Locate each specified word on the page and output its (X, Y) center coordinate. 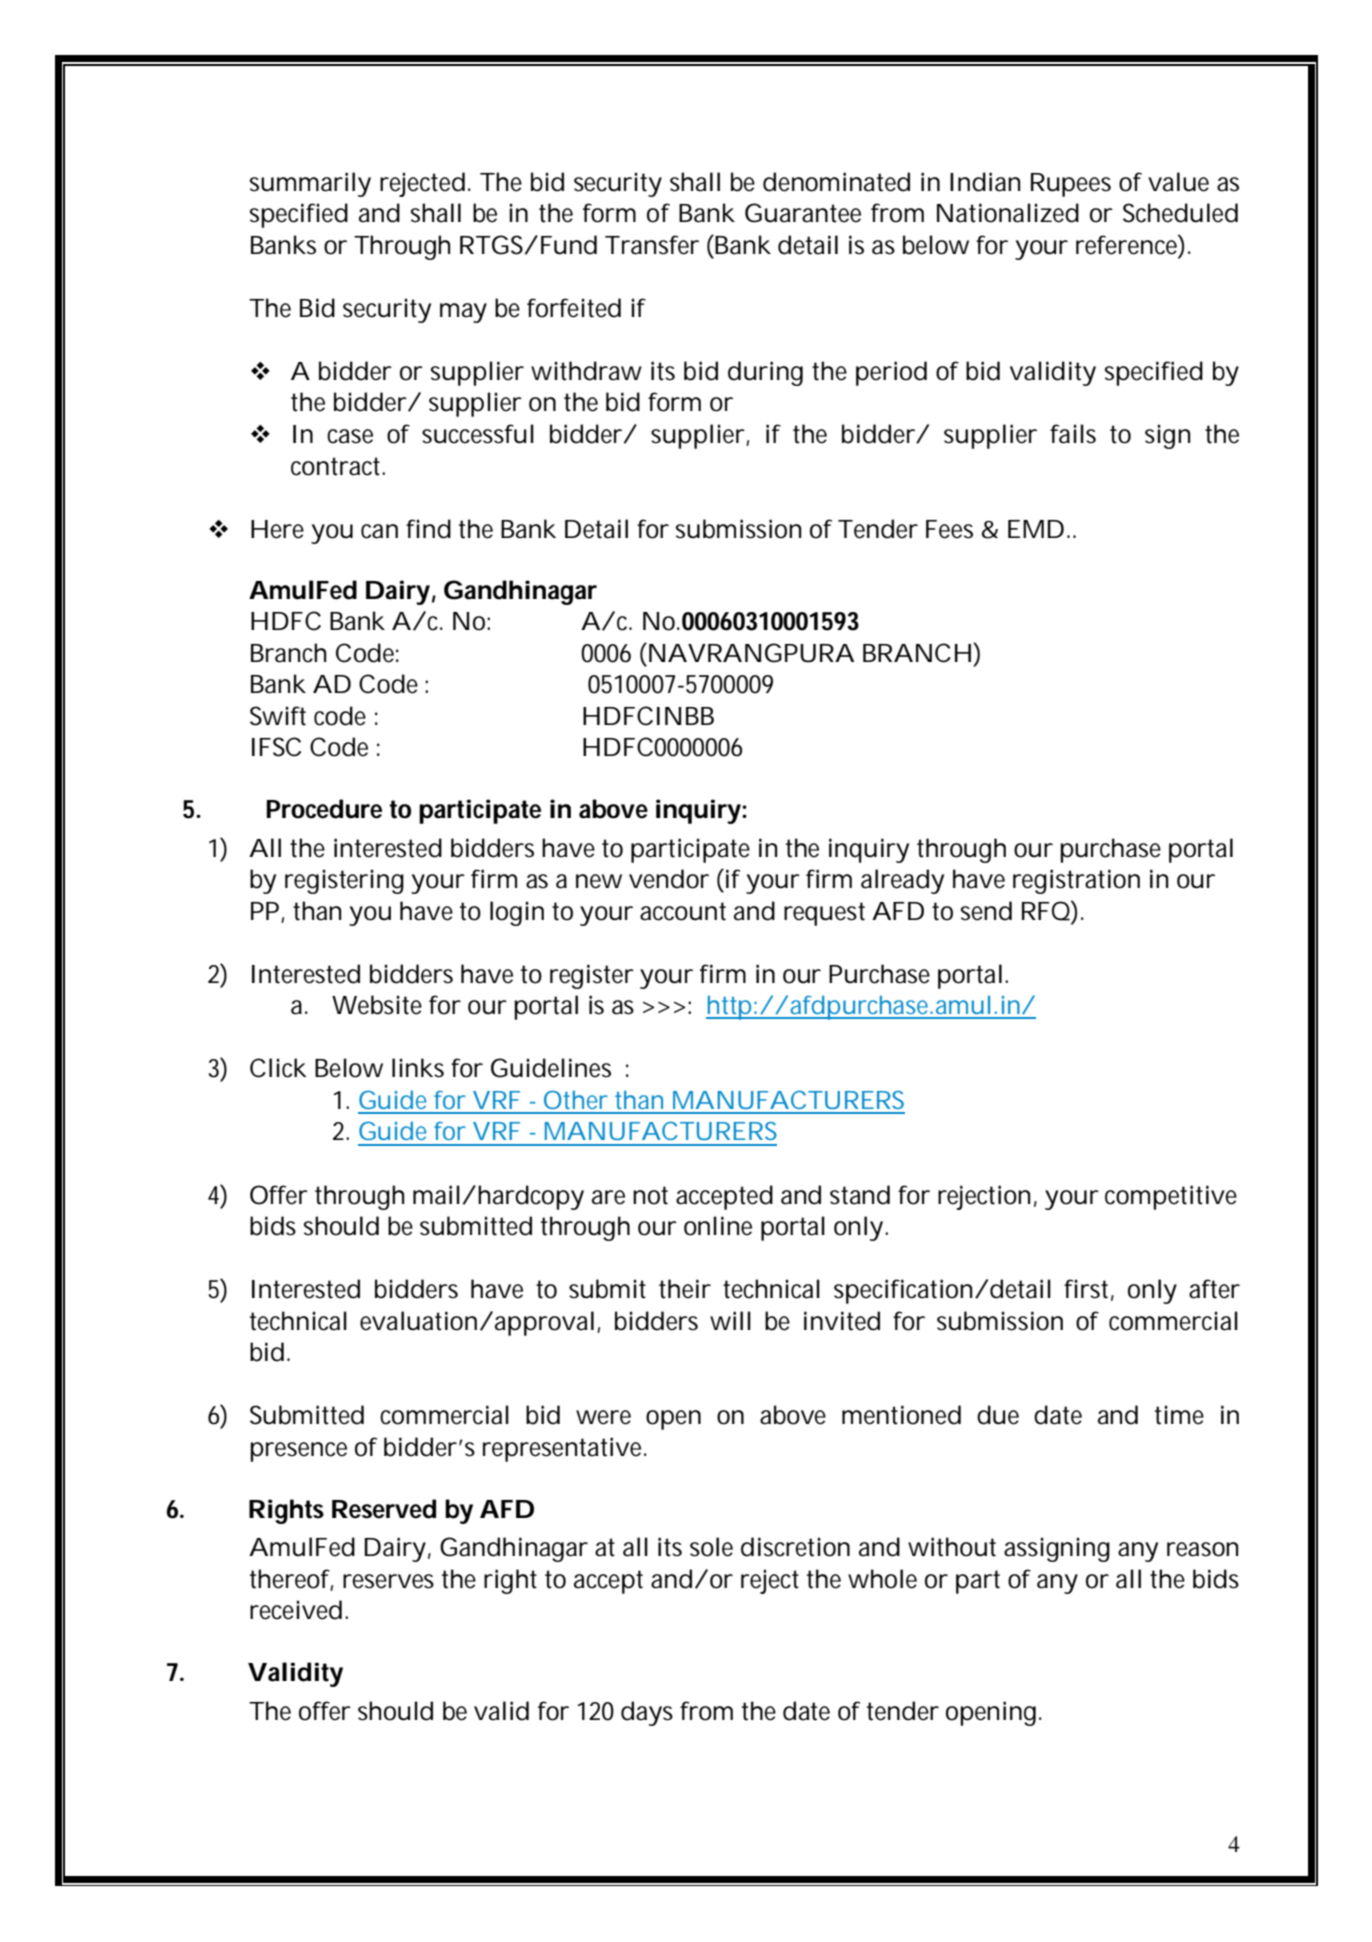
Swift (278, 716)
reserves (388, 1581)
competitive (1171, 1197)
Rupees (1071, 185)
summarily (310, 184)
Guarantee (803, 213)
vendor (669, 879)
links (418, 1068)
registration (1076, 881)
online (718, 1226)
